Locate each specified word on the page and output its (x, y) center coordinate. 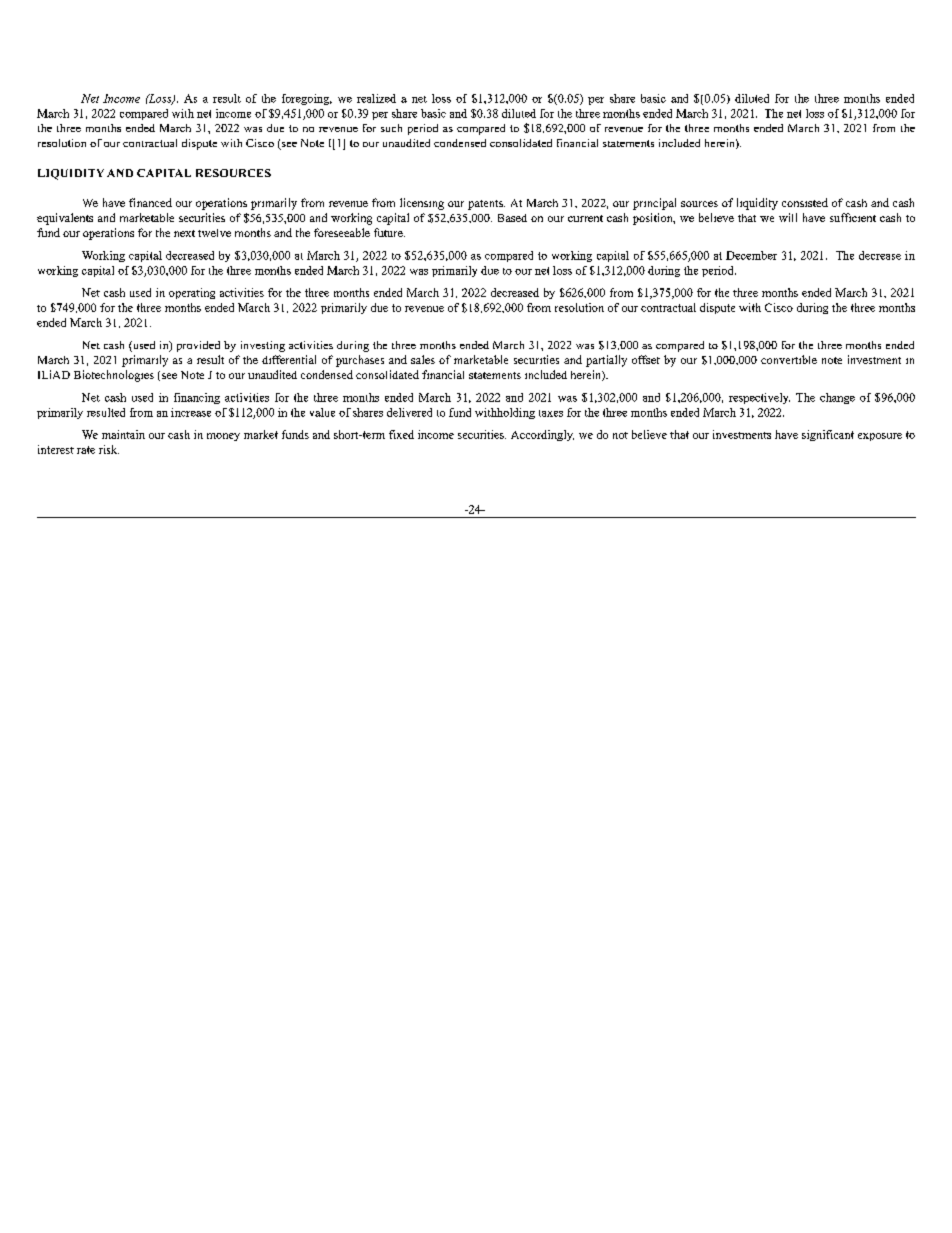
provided (198, 346)
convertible (789, 359)
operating (192, 293)
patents (486, 205)
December (751, 255)
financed (150, 202)
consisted (805, 202)
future (389, 232)
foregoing (307, 99)
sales (423, 359)
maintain (123, 434)
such (391, 128)
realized (376, 98)
